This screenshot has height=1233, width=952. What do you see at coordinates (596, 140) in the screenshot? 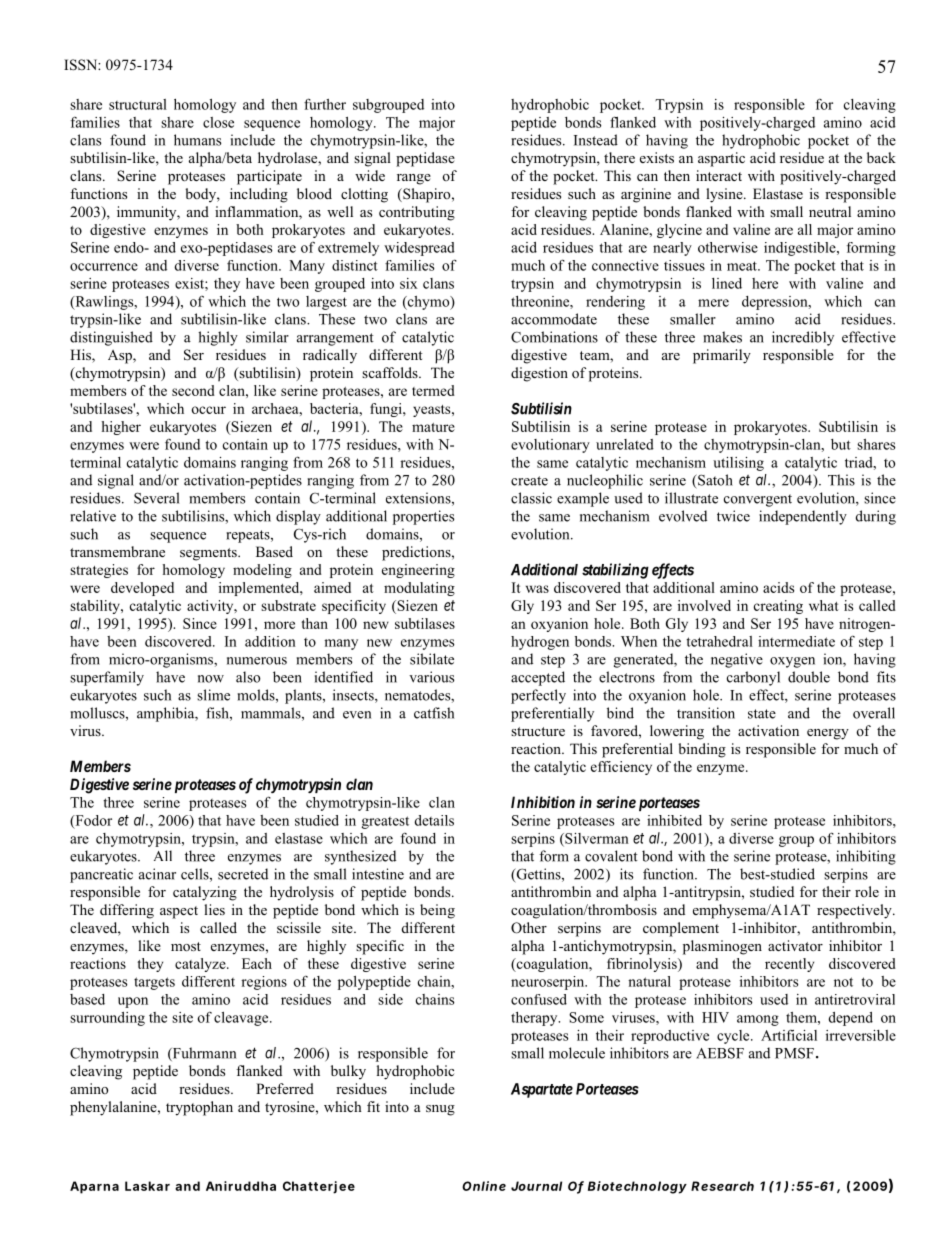
I see `Instead` at bounding box center [596, 140].
